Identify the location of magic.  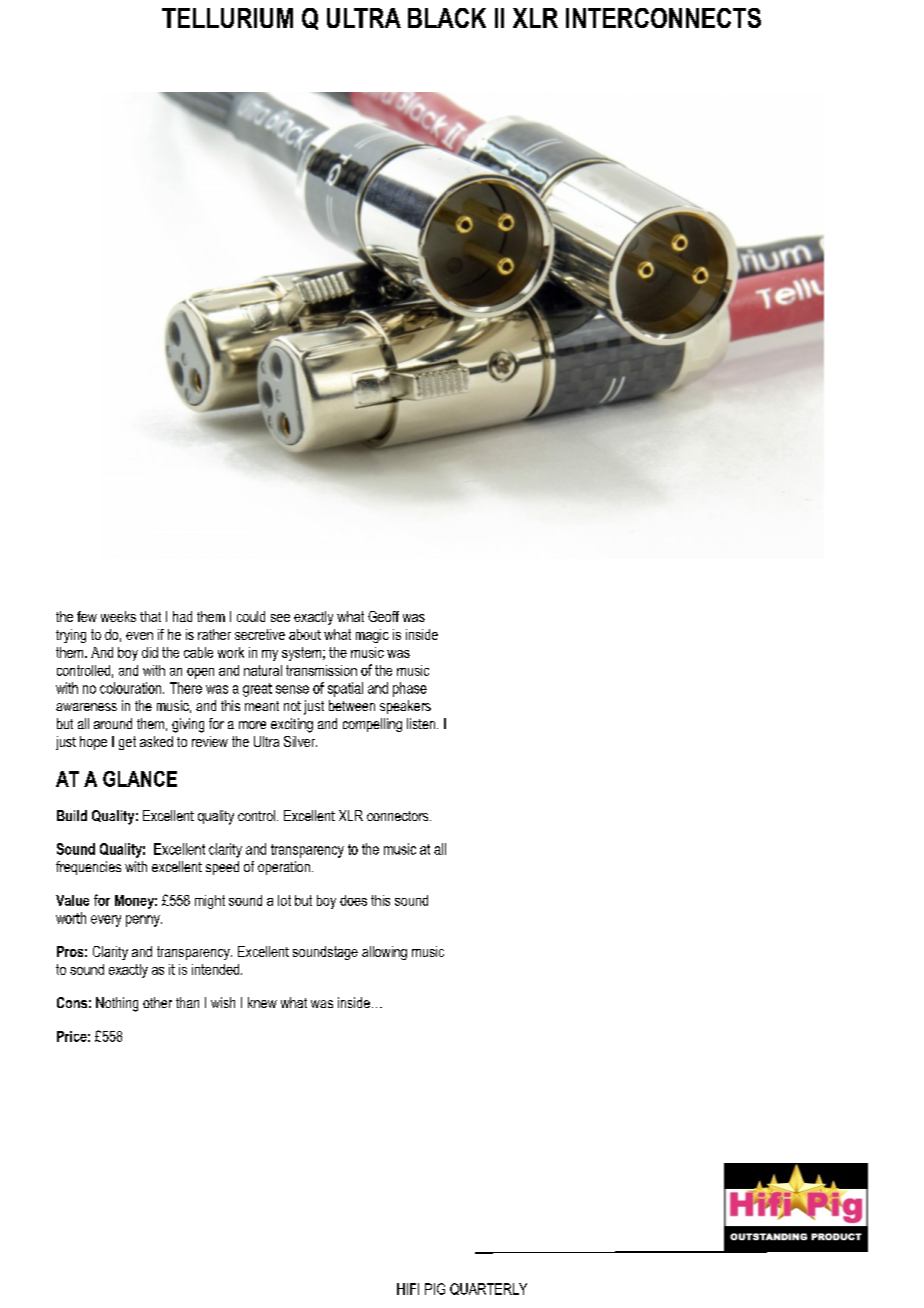
(372, 636).
